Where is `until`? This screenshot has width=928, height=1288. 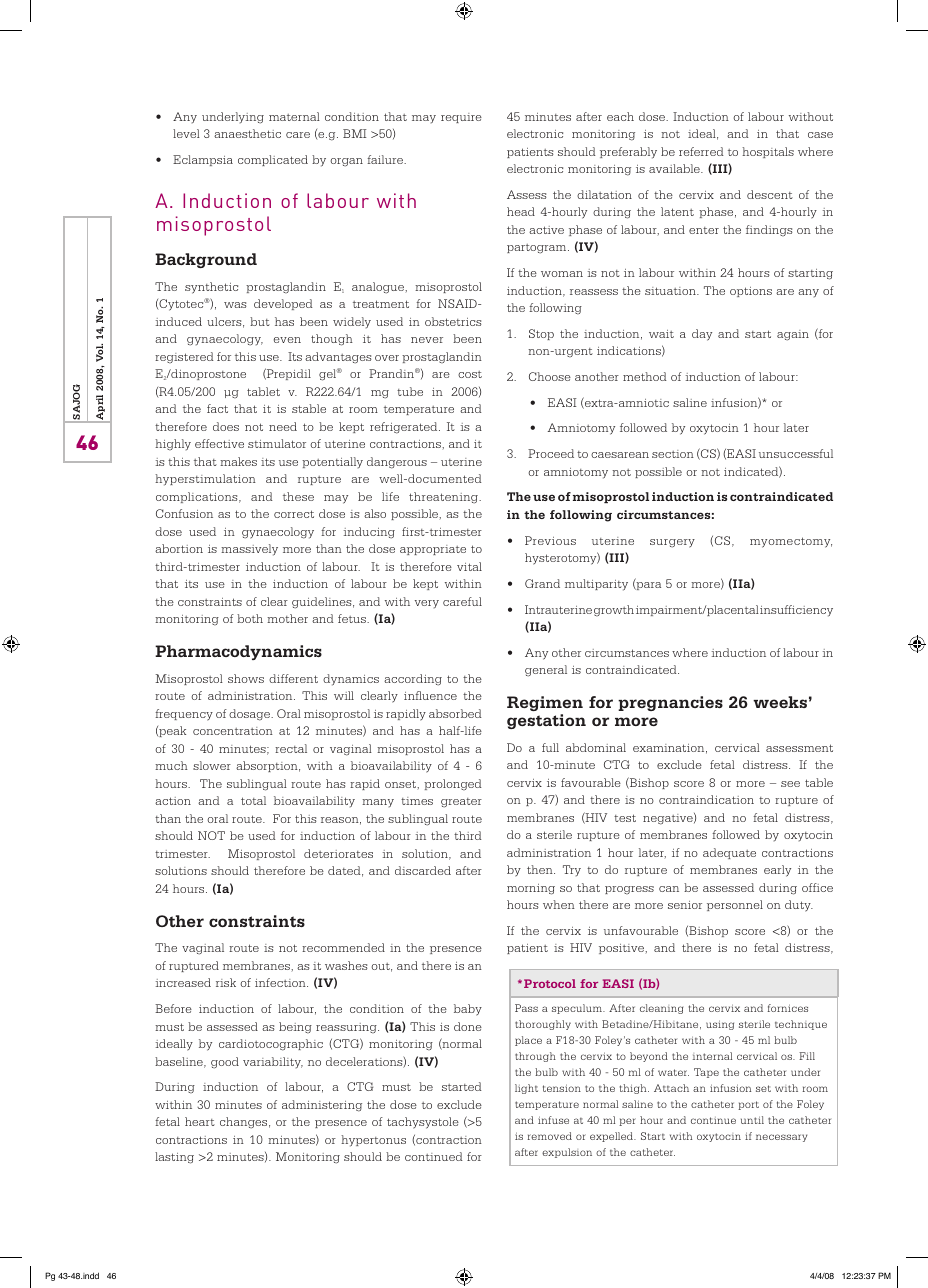 until is located at coordinates (752, 1120).
